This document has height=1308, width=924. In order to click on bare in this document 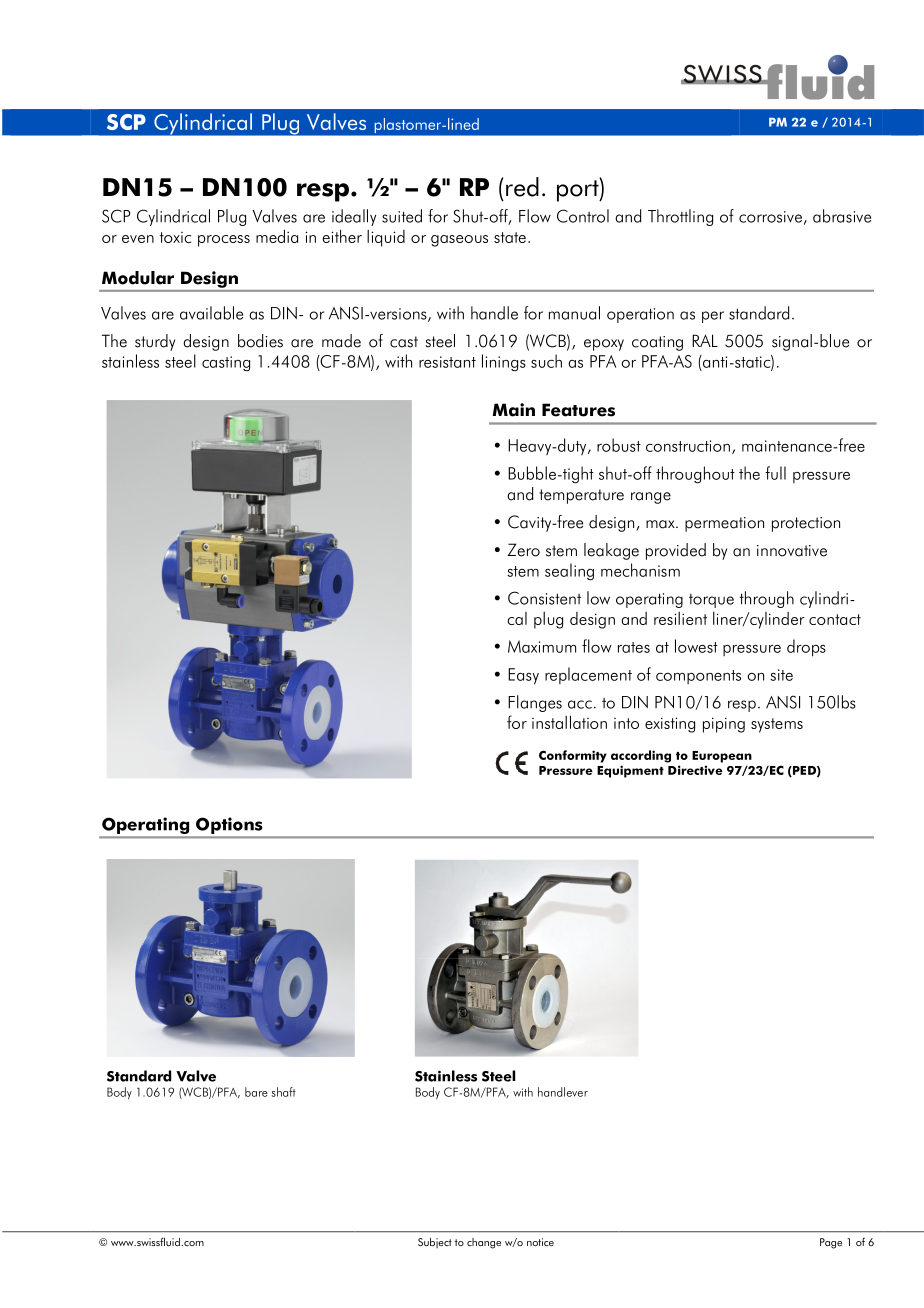, I will do `click(256, 1092)`.
